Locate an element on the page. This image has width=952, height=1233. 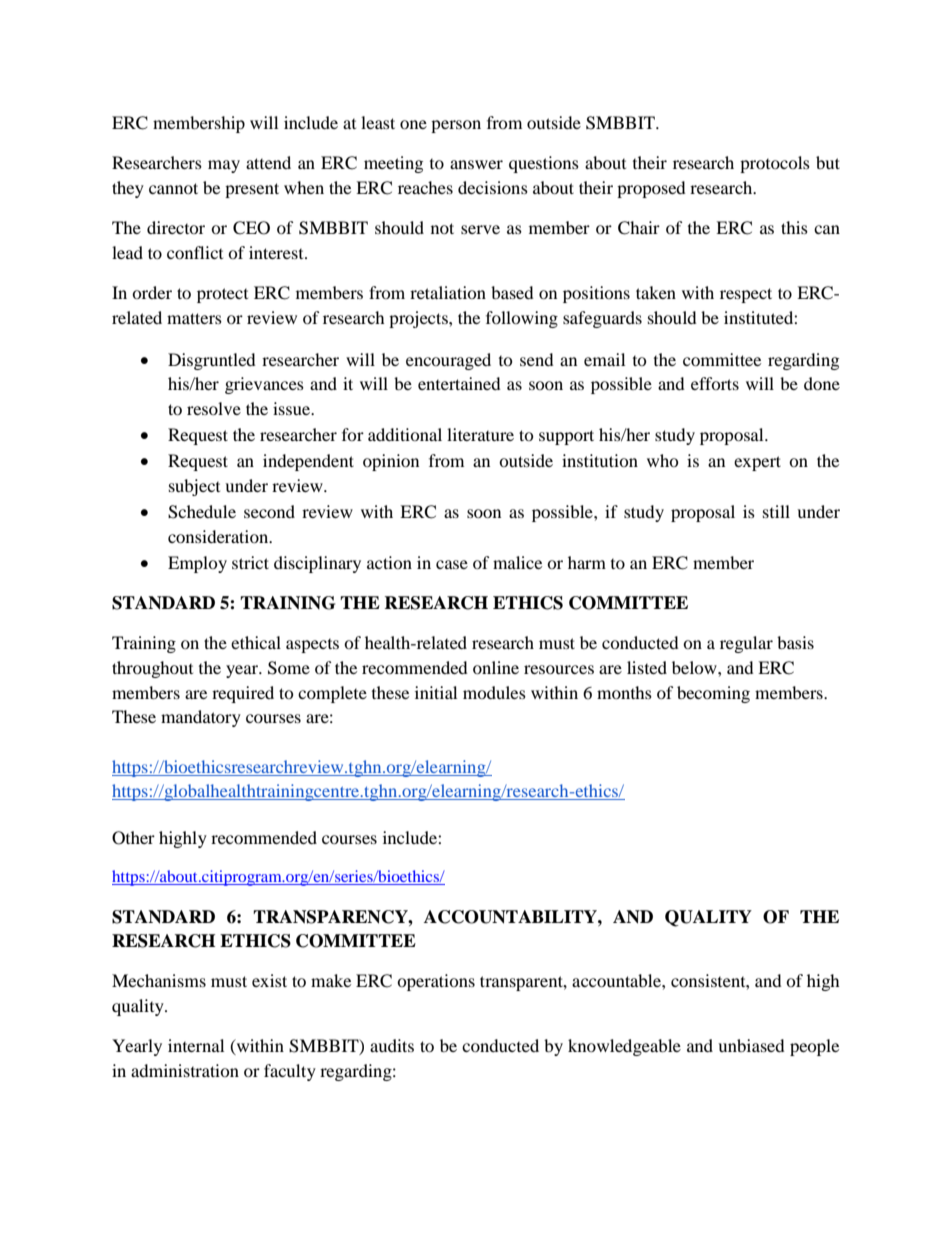
becoming is located at coordinates (713, 694).
